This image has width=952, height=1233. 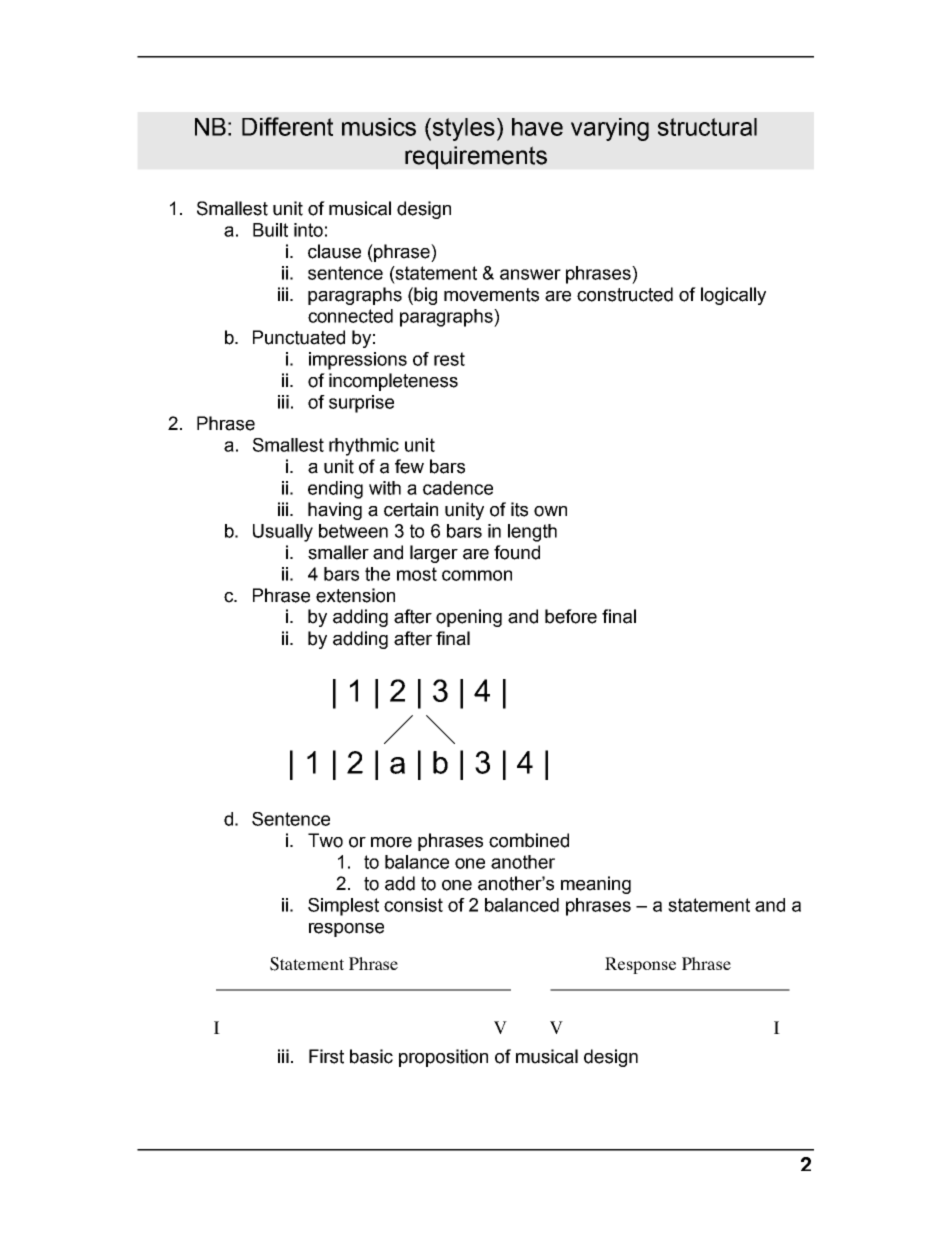 I want to click on requirements, so click(x=476, y=157).
